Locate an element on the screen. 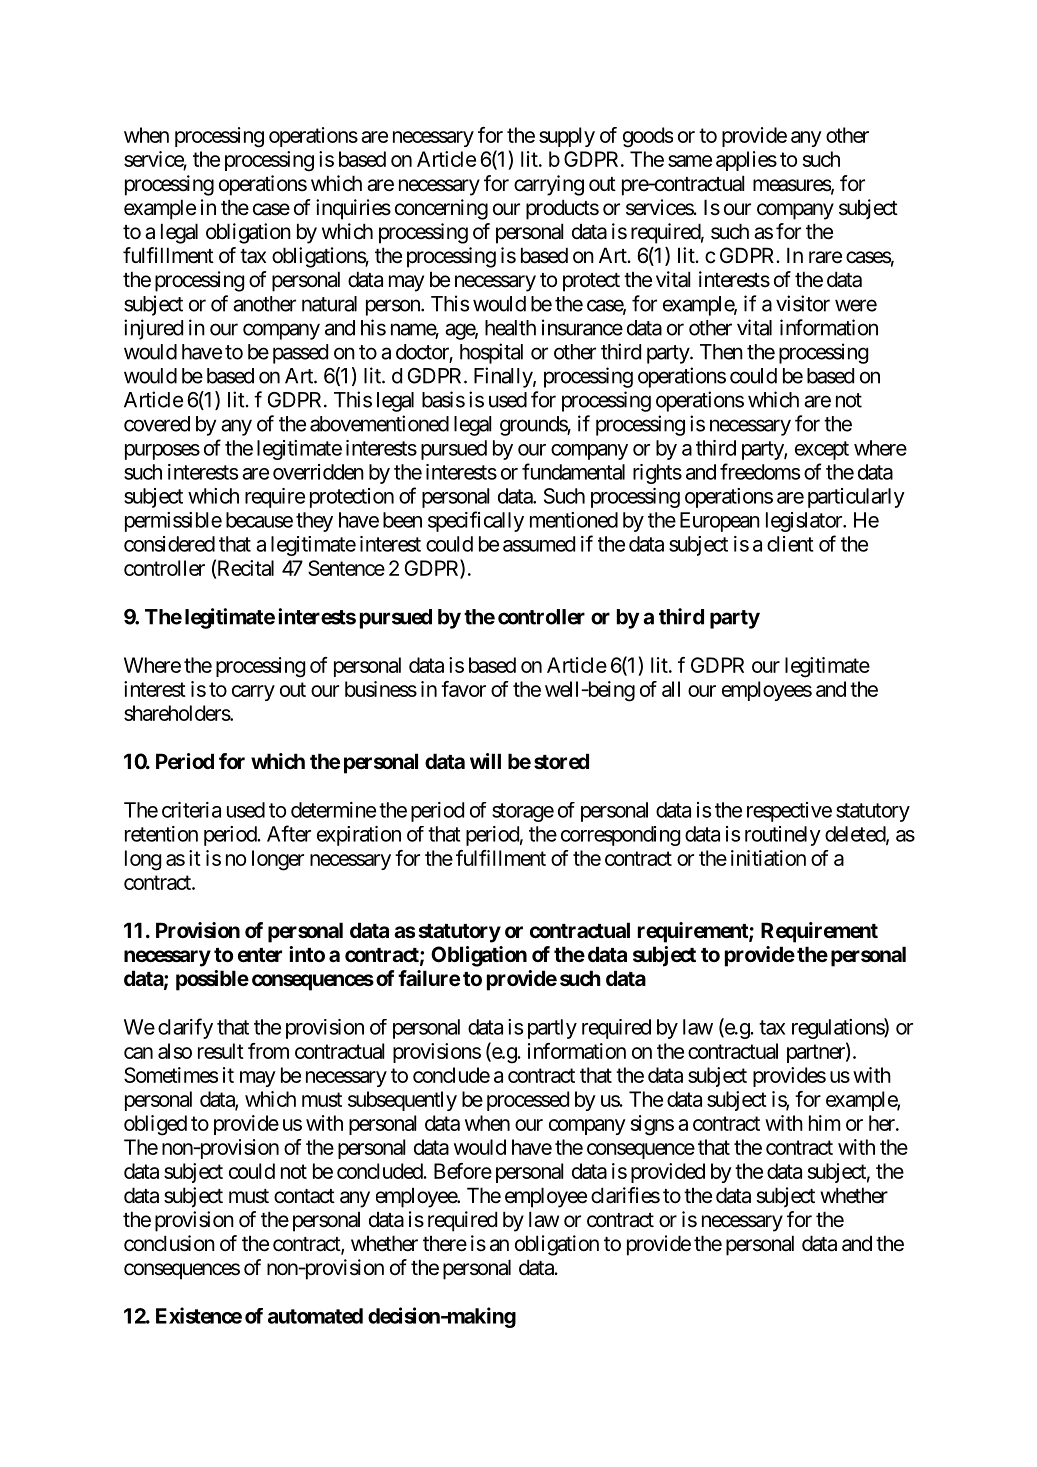 The width and height of the screenshot is (1037, 1467). visitor is located at coordinates (803, 303).
